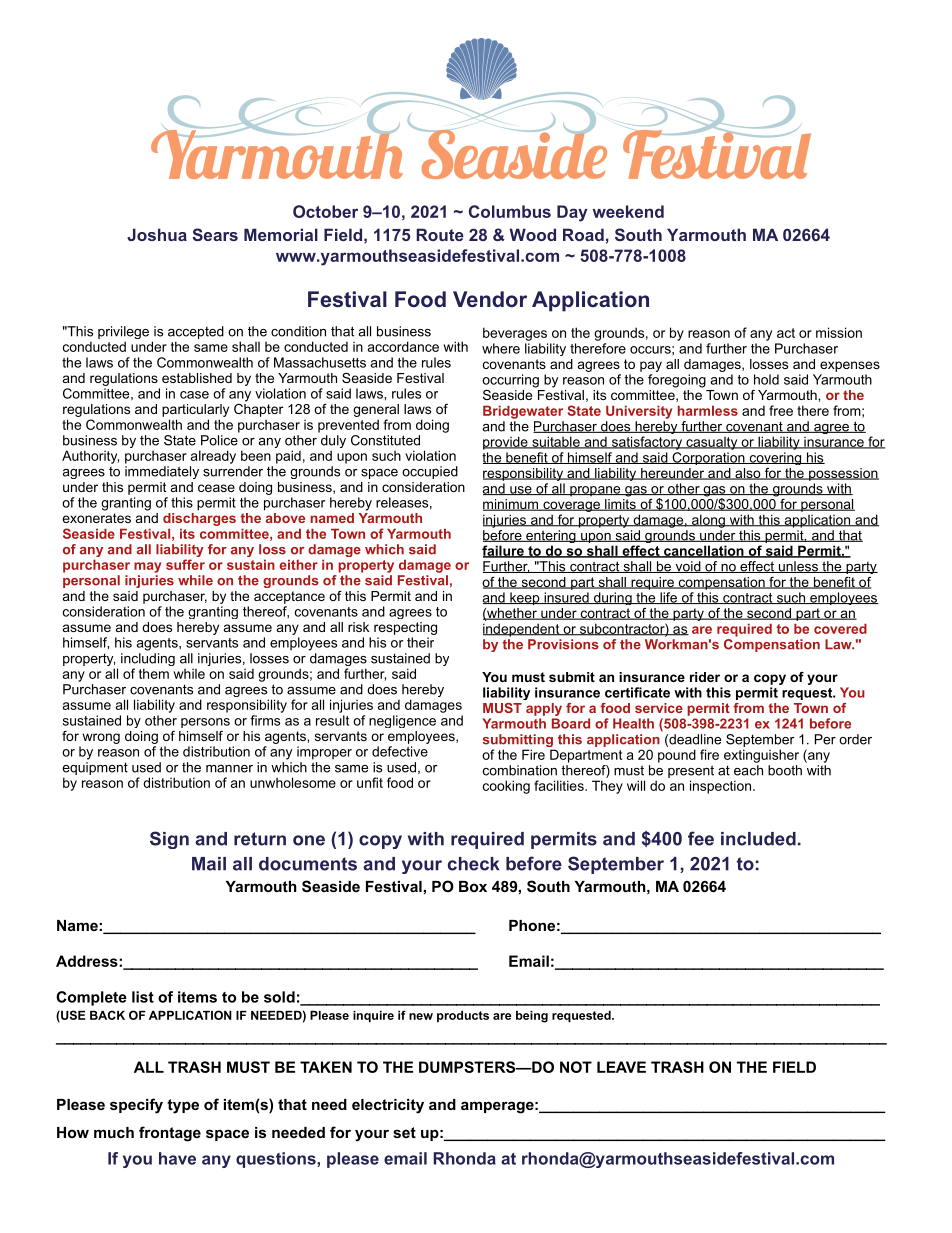  I want to click on check, so click(474, 864).
